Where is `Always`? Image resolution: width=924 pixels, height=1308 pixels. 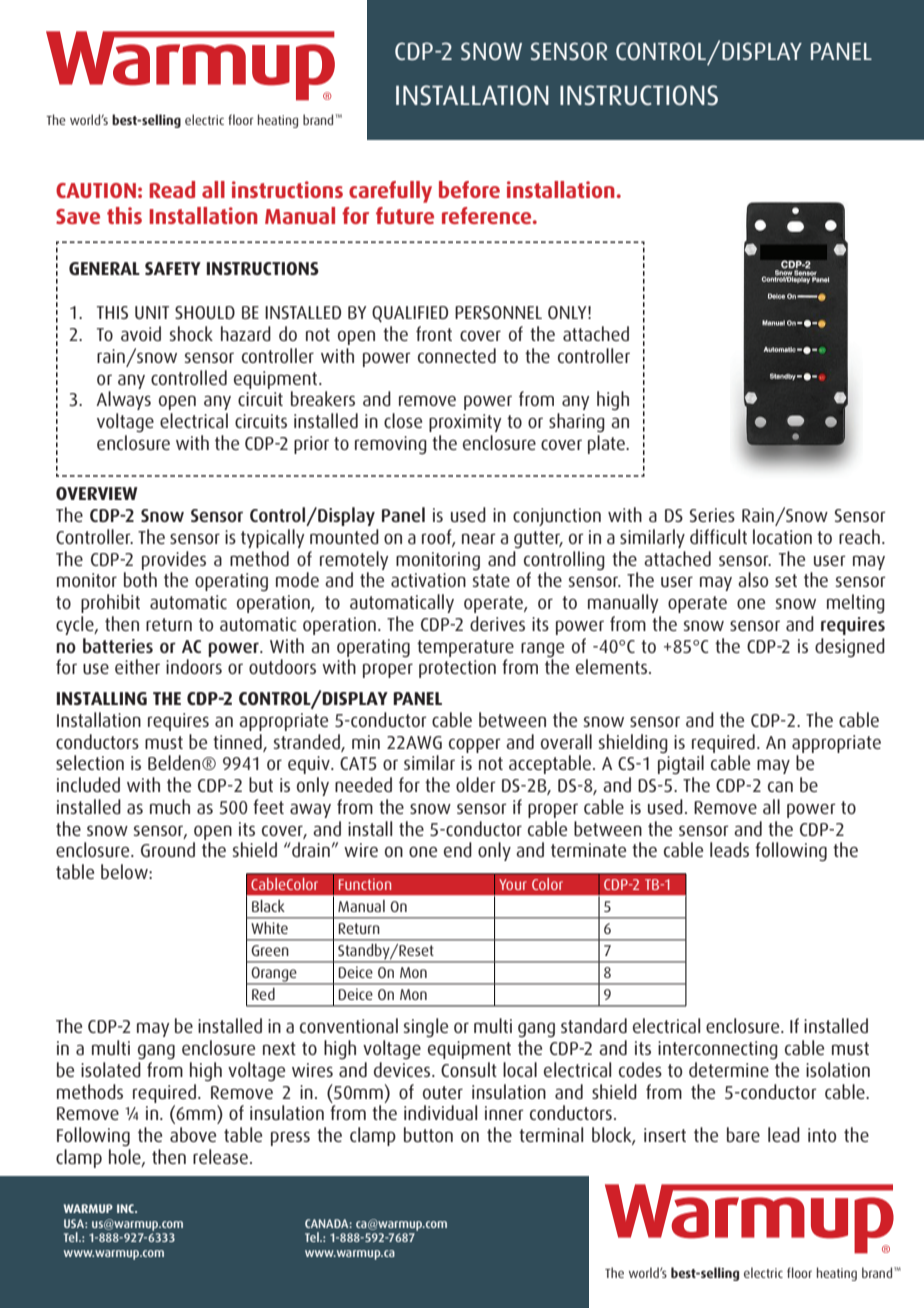
Always is located at coordinates (123, 400).
